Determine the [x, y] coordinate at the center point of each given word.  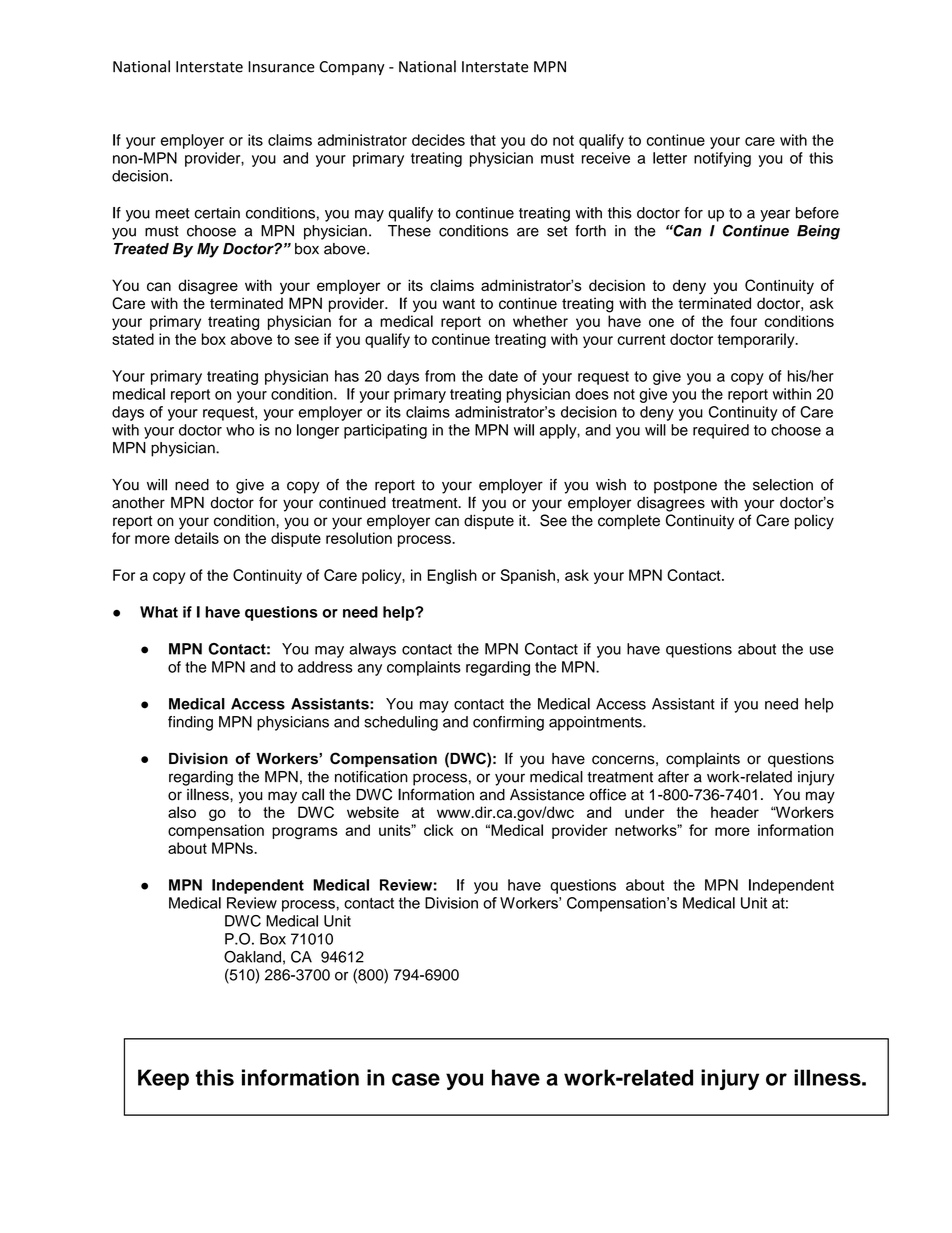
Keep [163, 1079]
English [452, 576]
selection [783, 485]
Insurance [281, 67]
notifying [722, 159]
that [483, 140]
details [197, 538]
